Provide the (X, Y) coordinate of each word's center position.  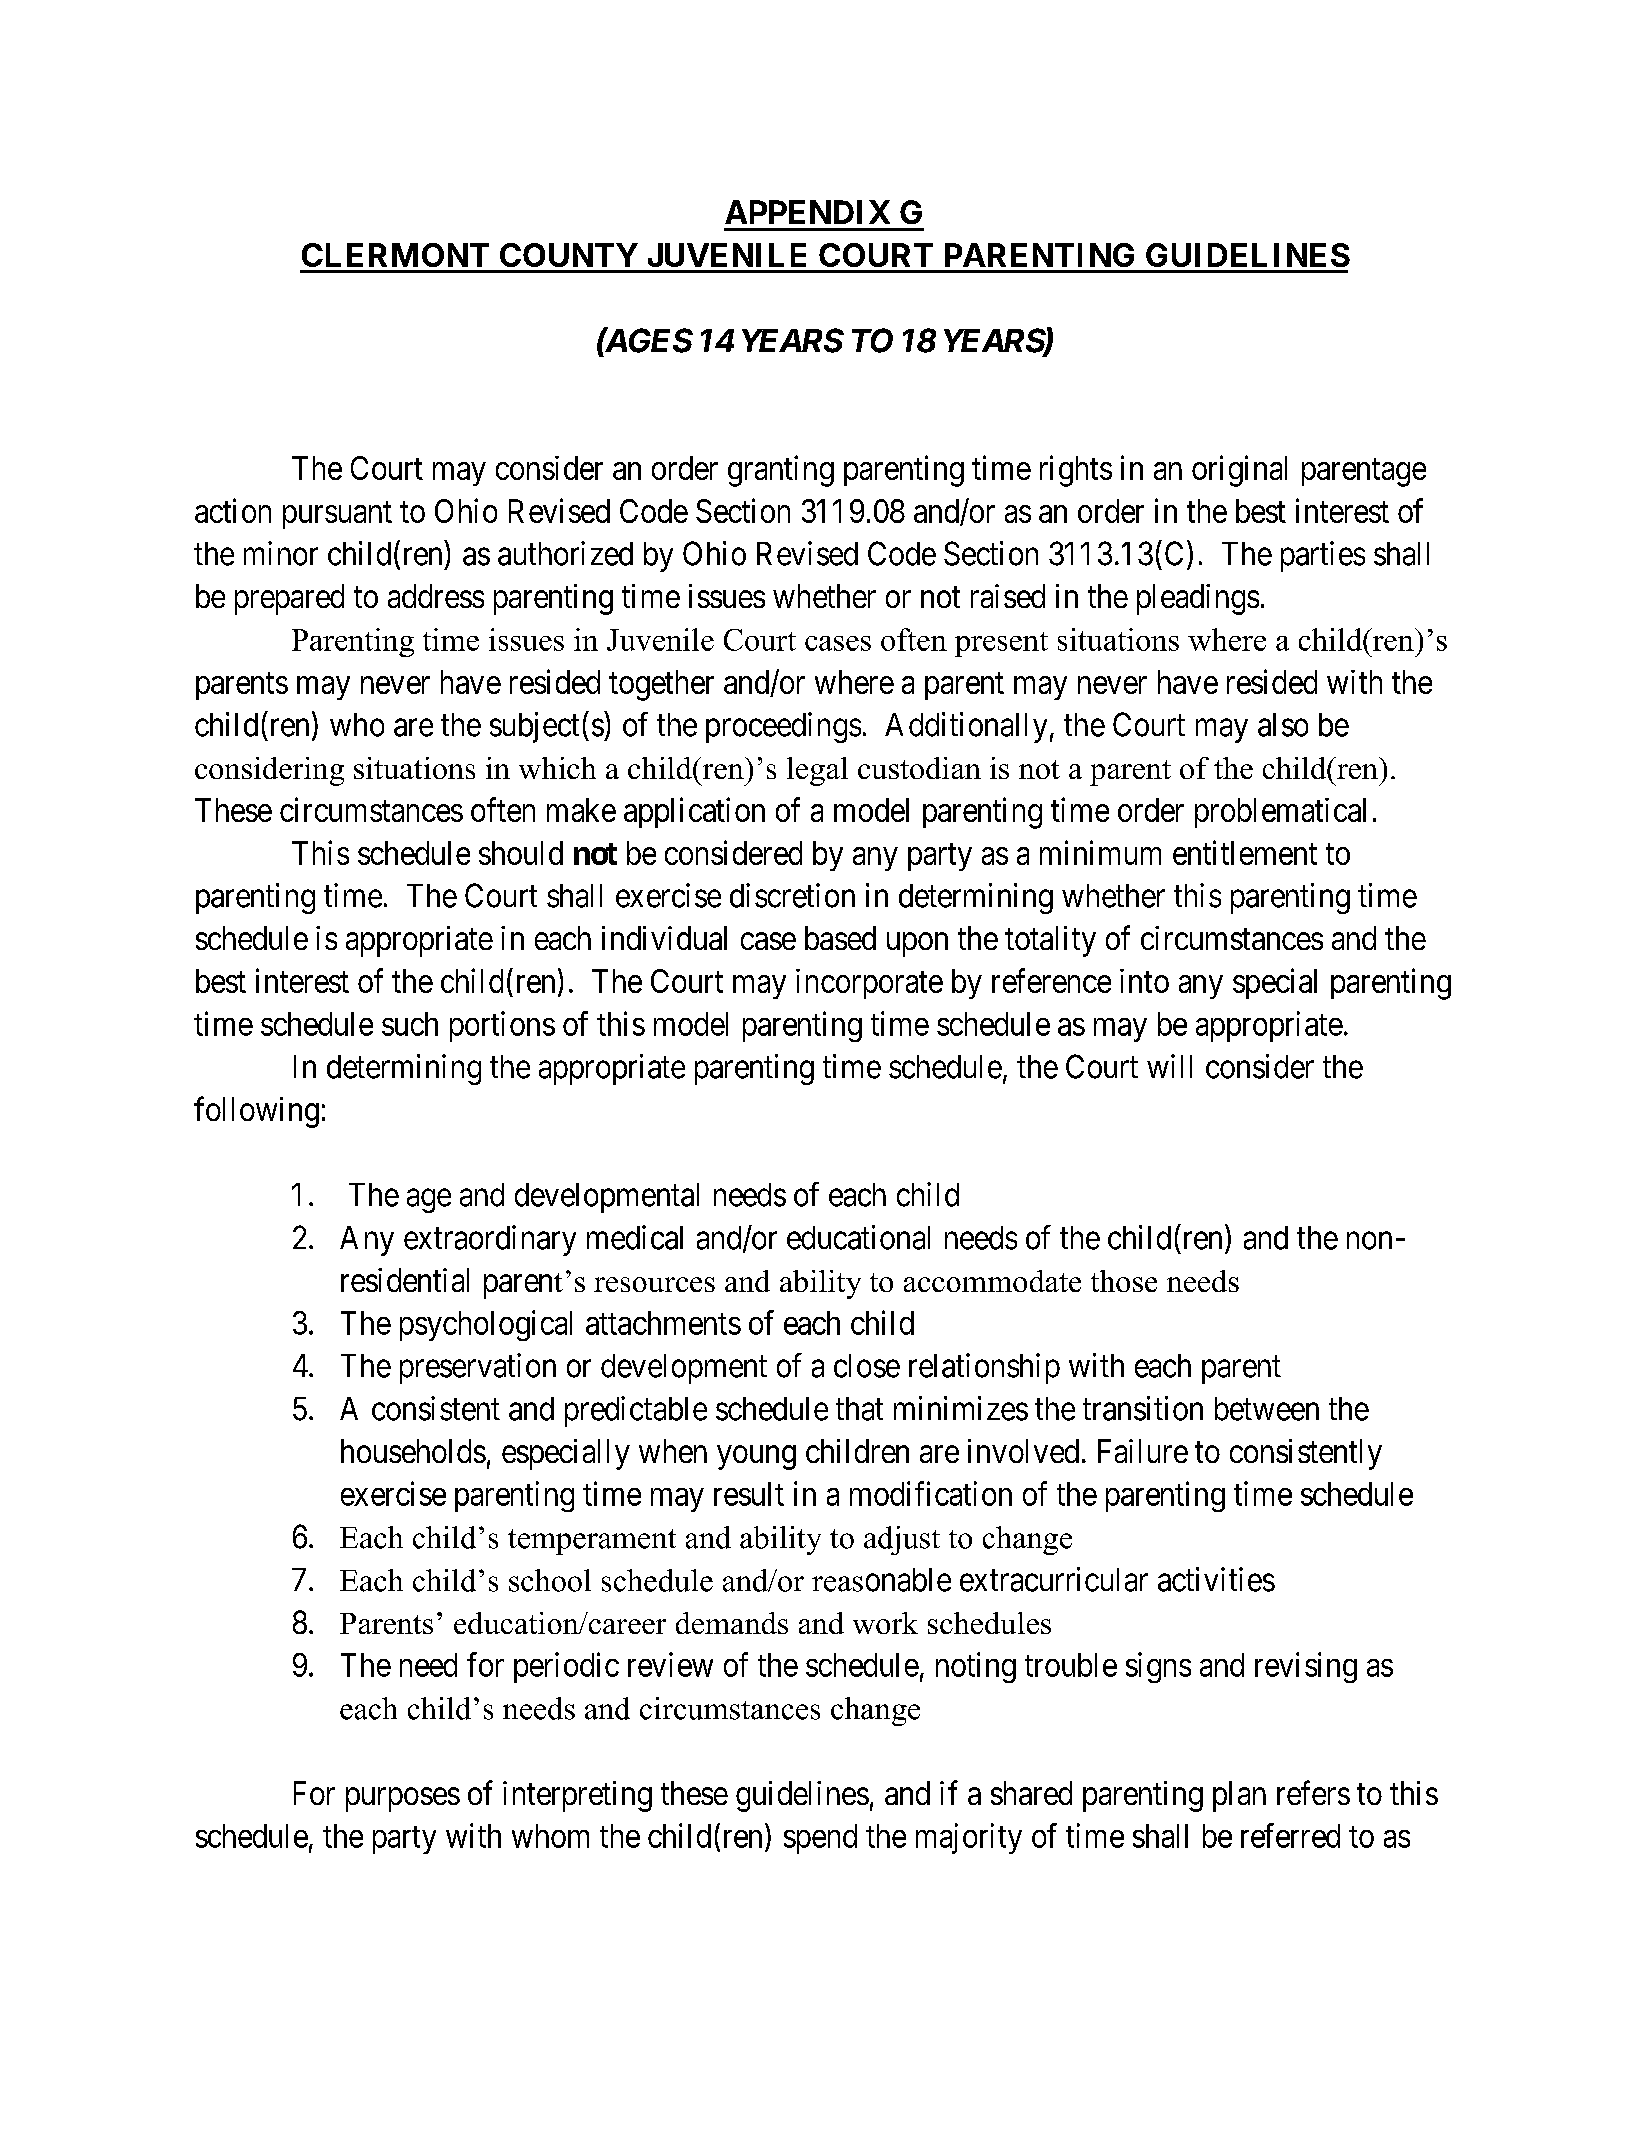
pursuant (337, 515)
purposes (403, 1800)
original (1239, 471)
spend (820, 1839)
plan (1239, 1796)
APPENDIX (807, 212)
